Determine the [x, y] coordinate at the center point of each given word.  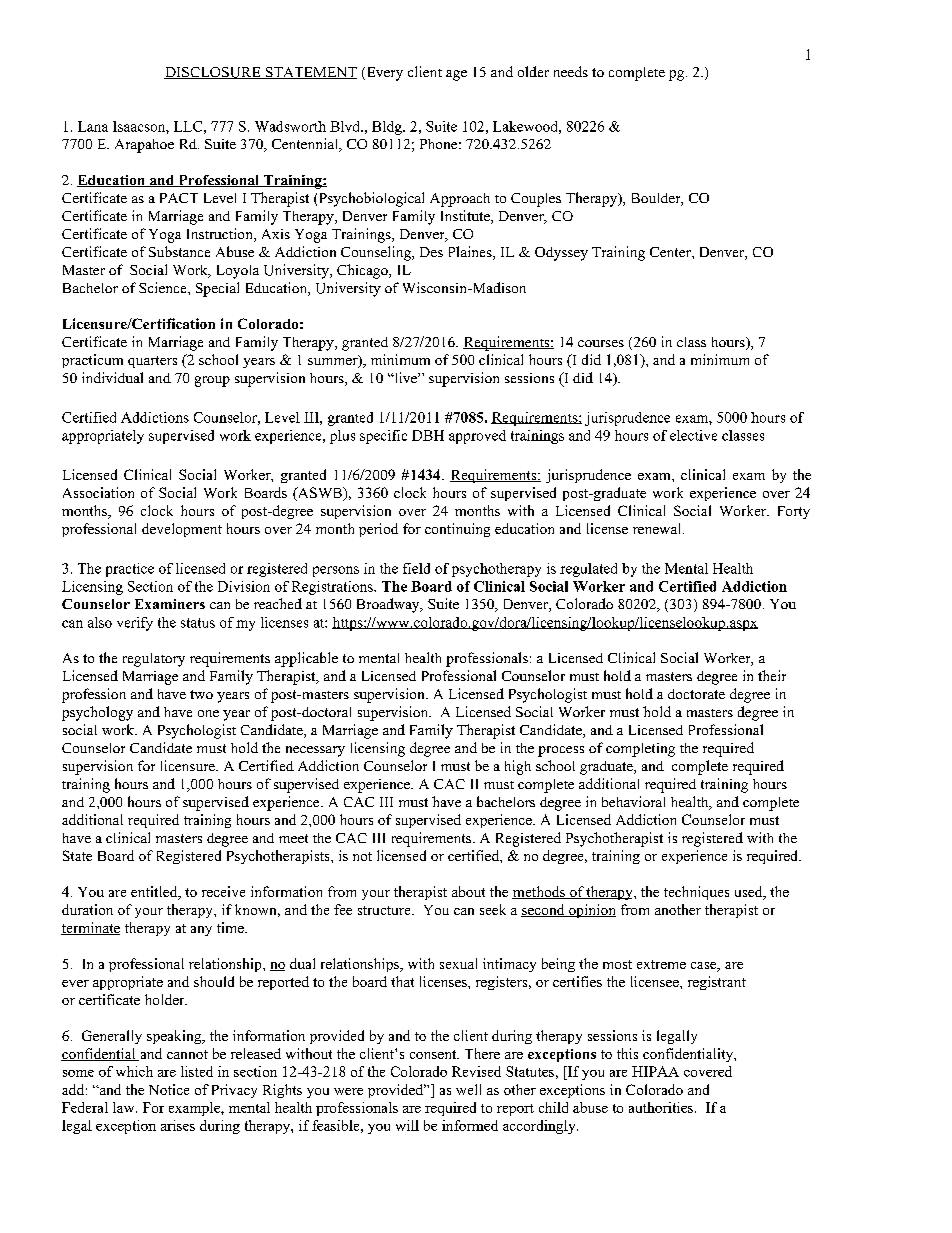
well [468, 1089]
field [416, 568]
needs [571, 71]
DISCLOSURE [213, 73]
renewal [658, 528]
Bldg [388, 128]
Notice [169, 1089]
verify [135, 624]
